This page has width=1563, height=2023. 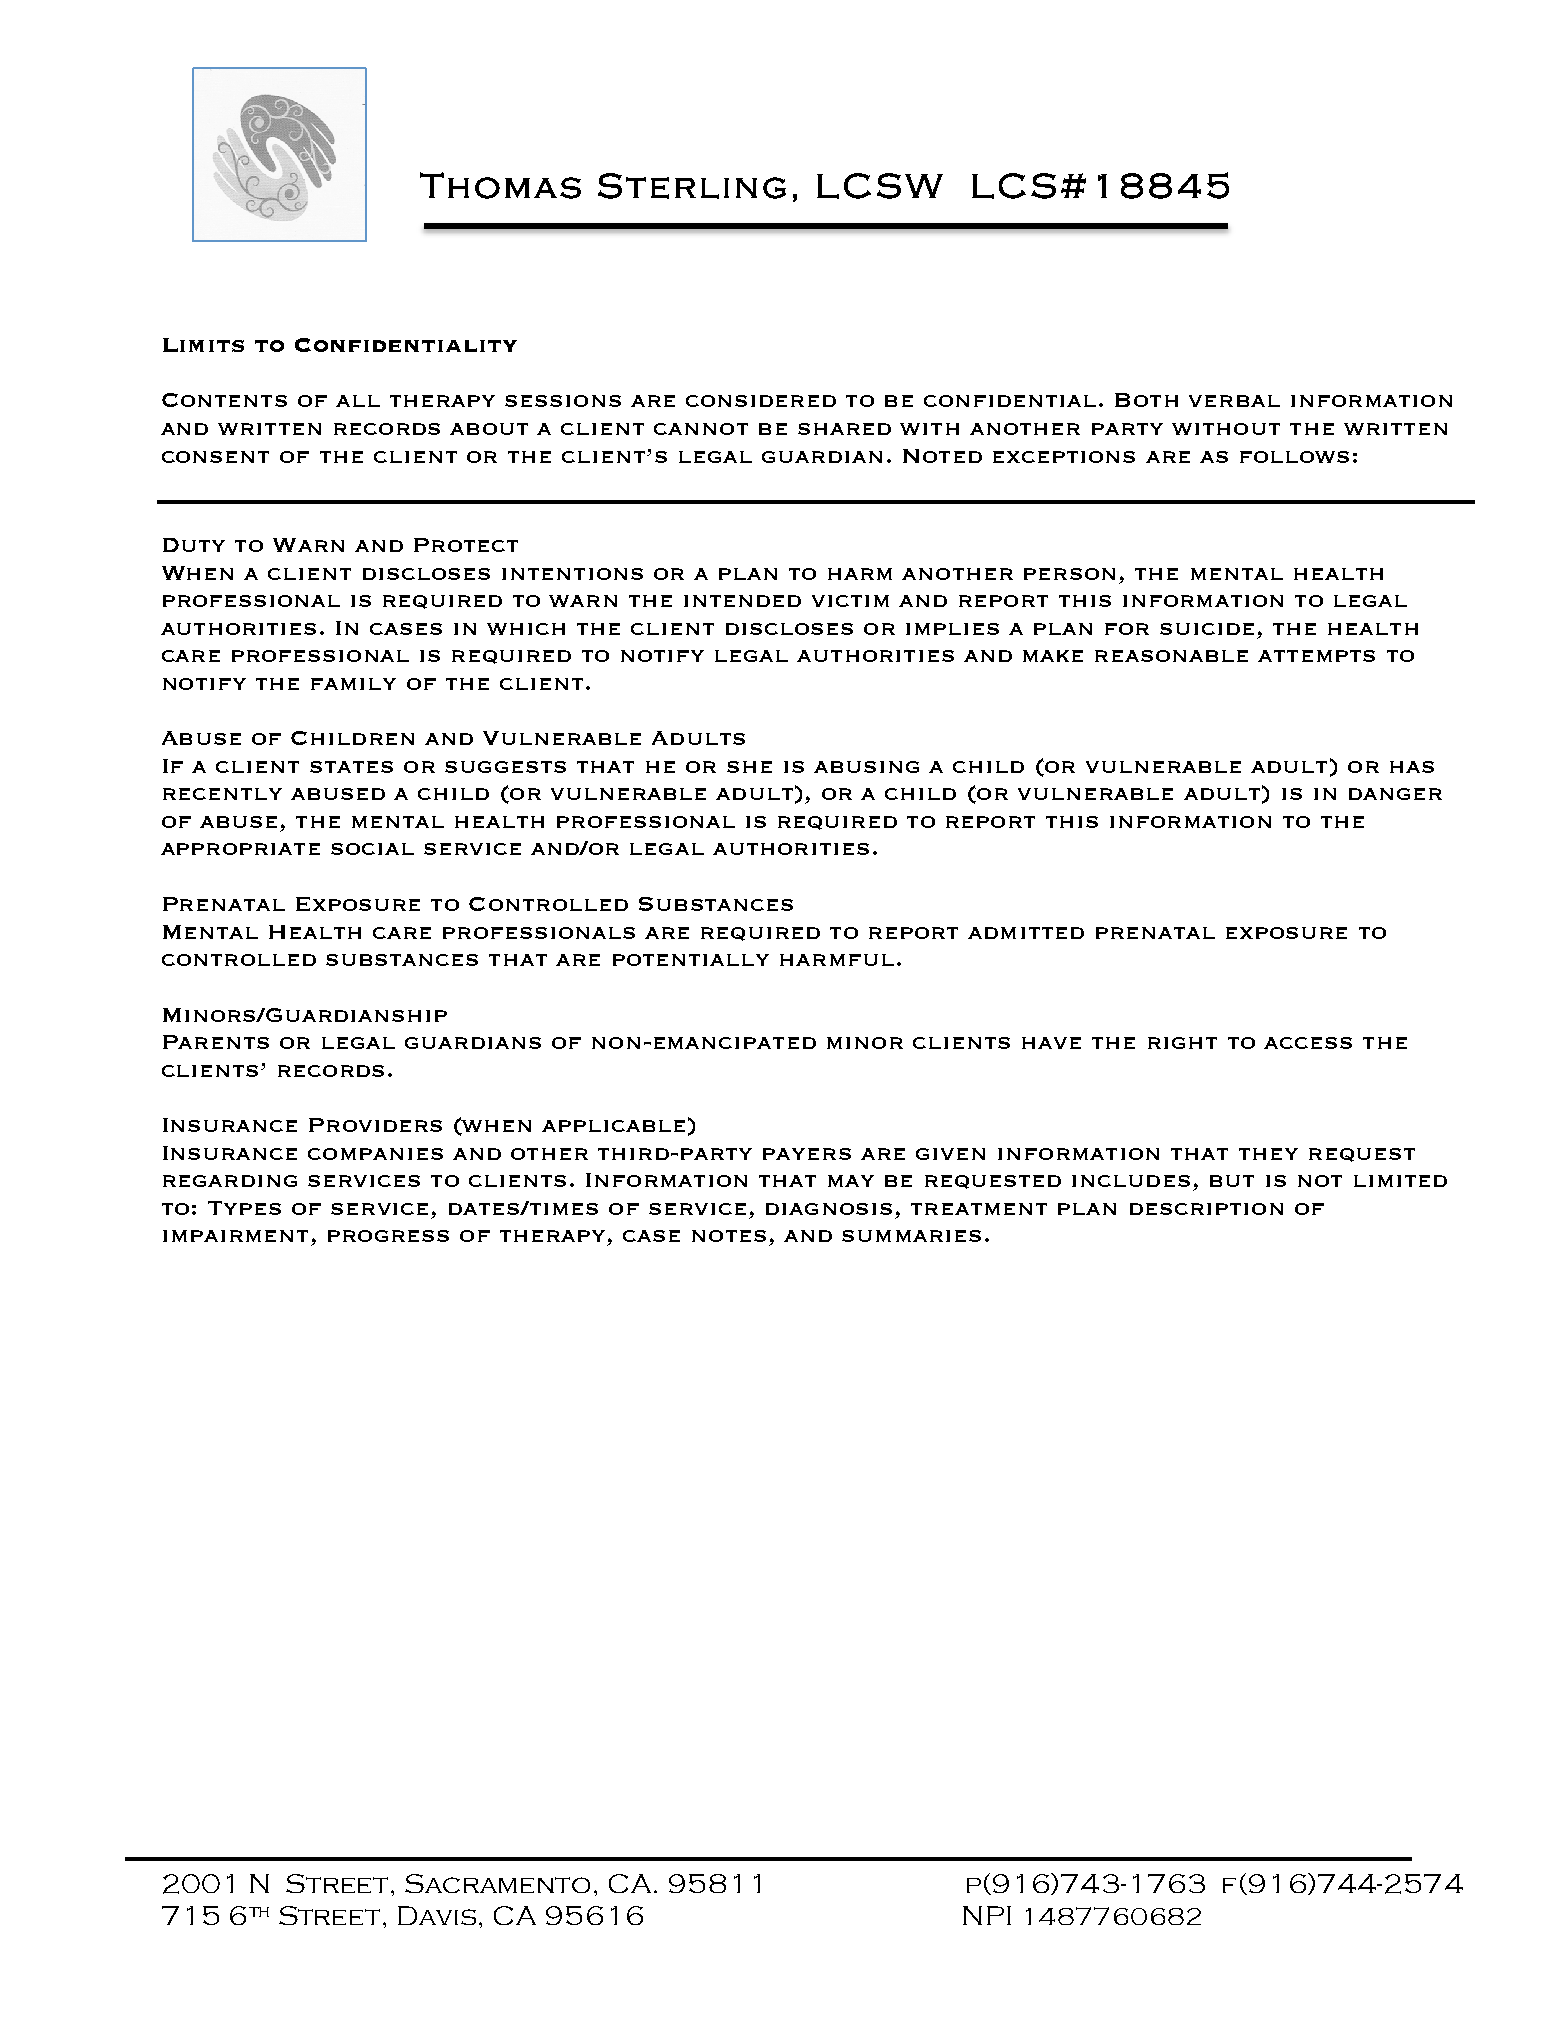 What do you see at coordinates (500, 185) in the page?
I see `Thomas` at bounding box center [500, 185].
